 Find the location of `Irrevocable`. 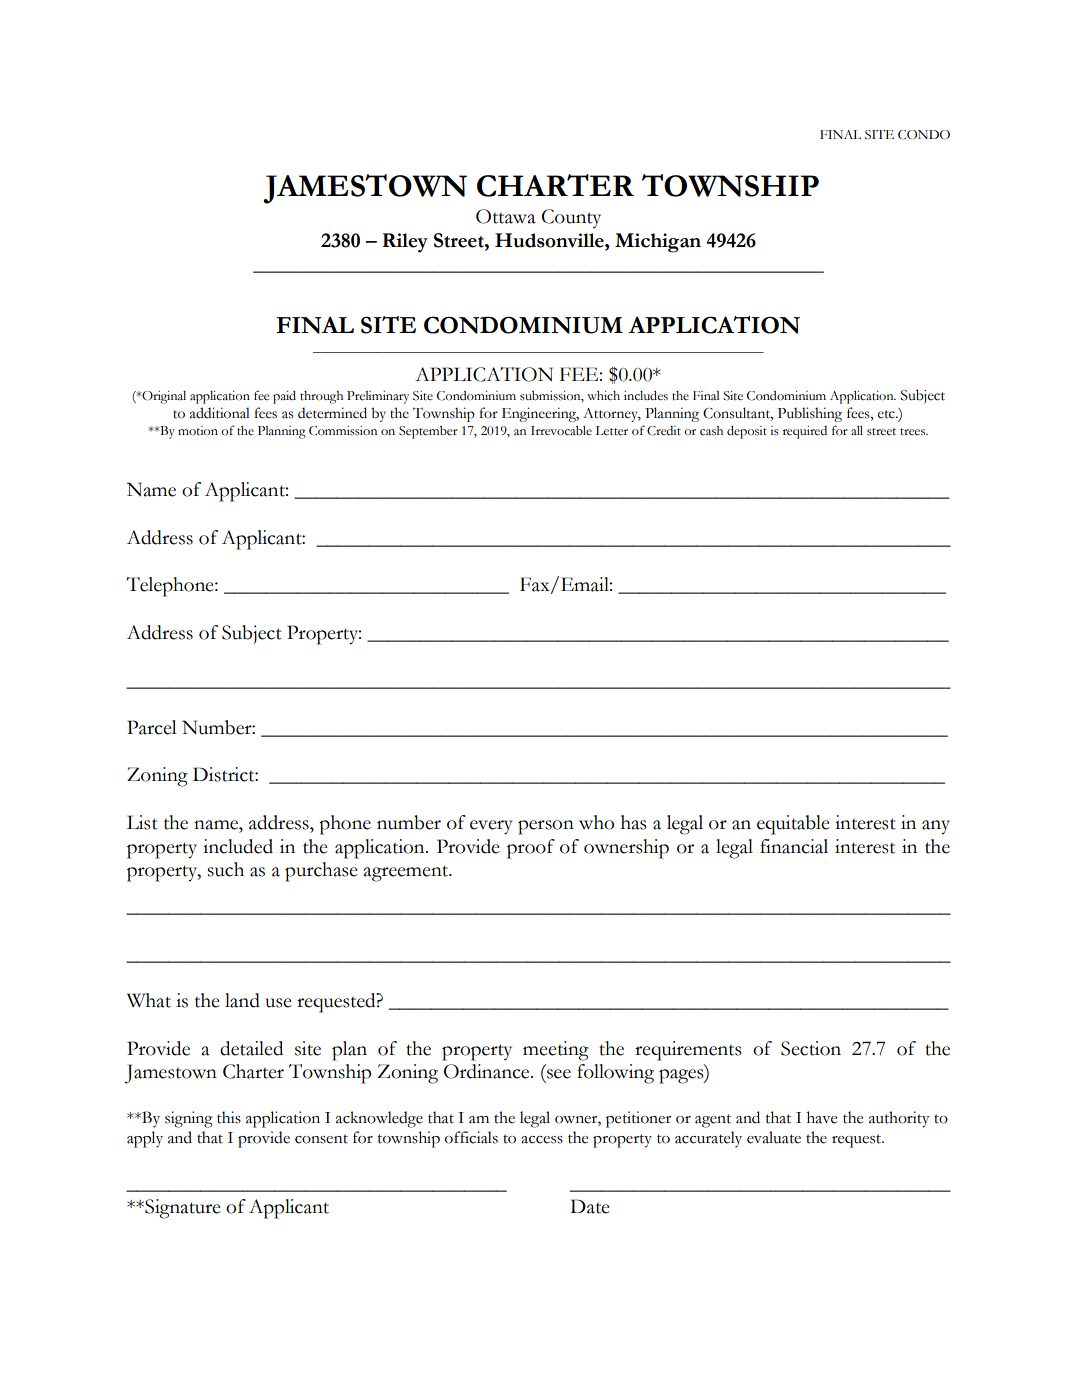

Irrevocable is located at coordinates (561, 431).
